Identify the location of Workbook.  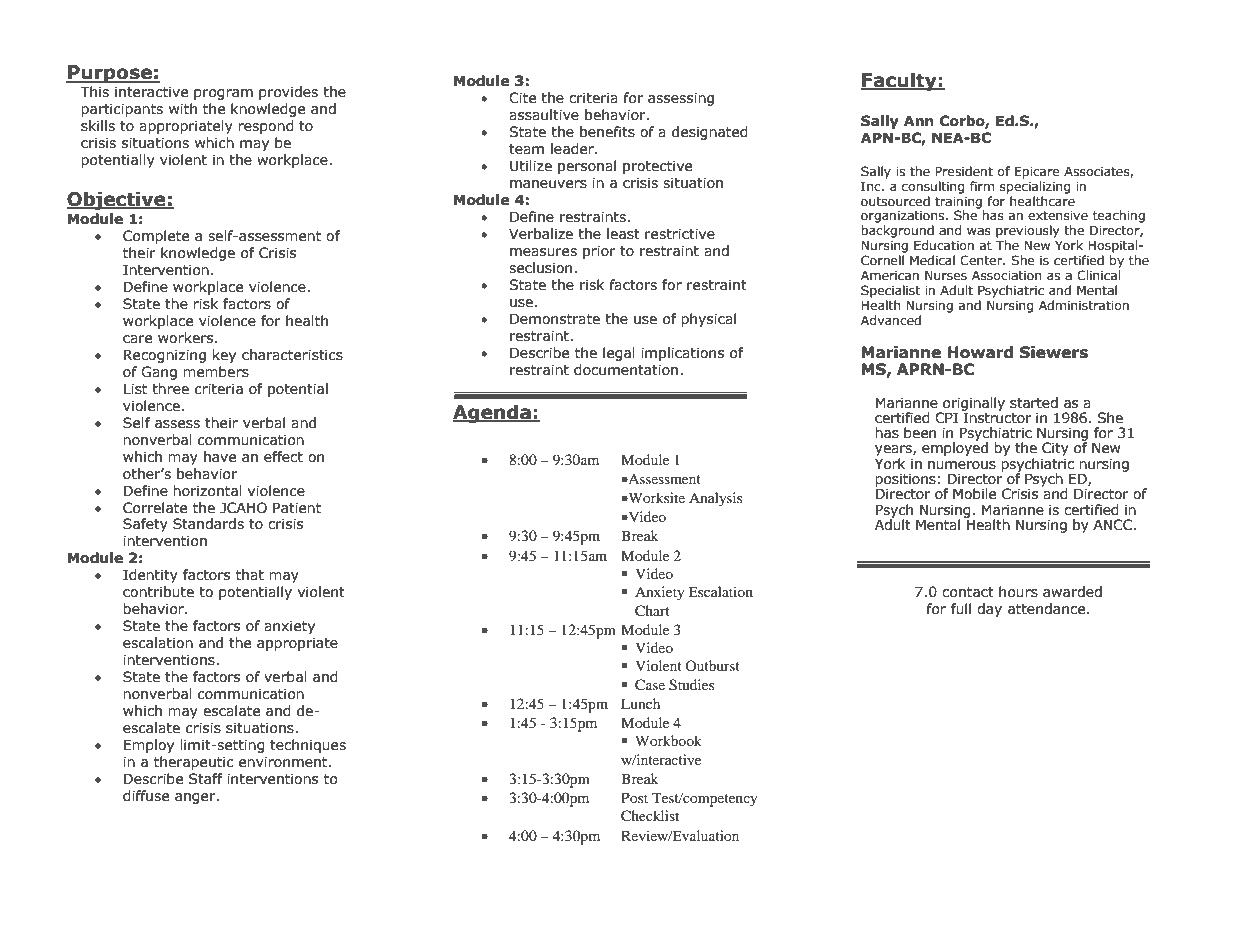
(668, 740).
